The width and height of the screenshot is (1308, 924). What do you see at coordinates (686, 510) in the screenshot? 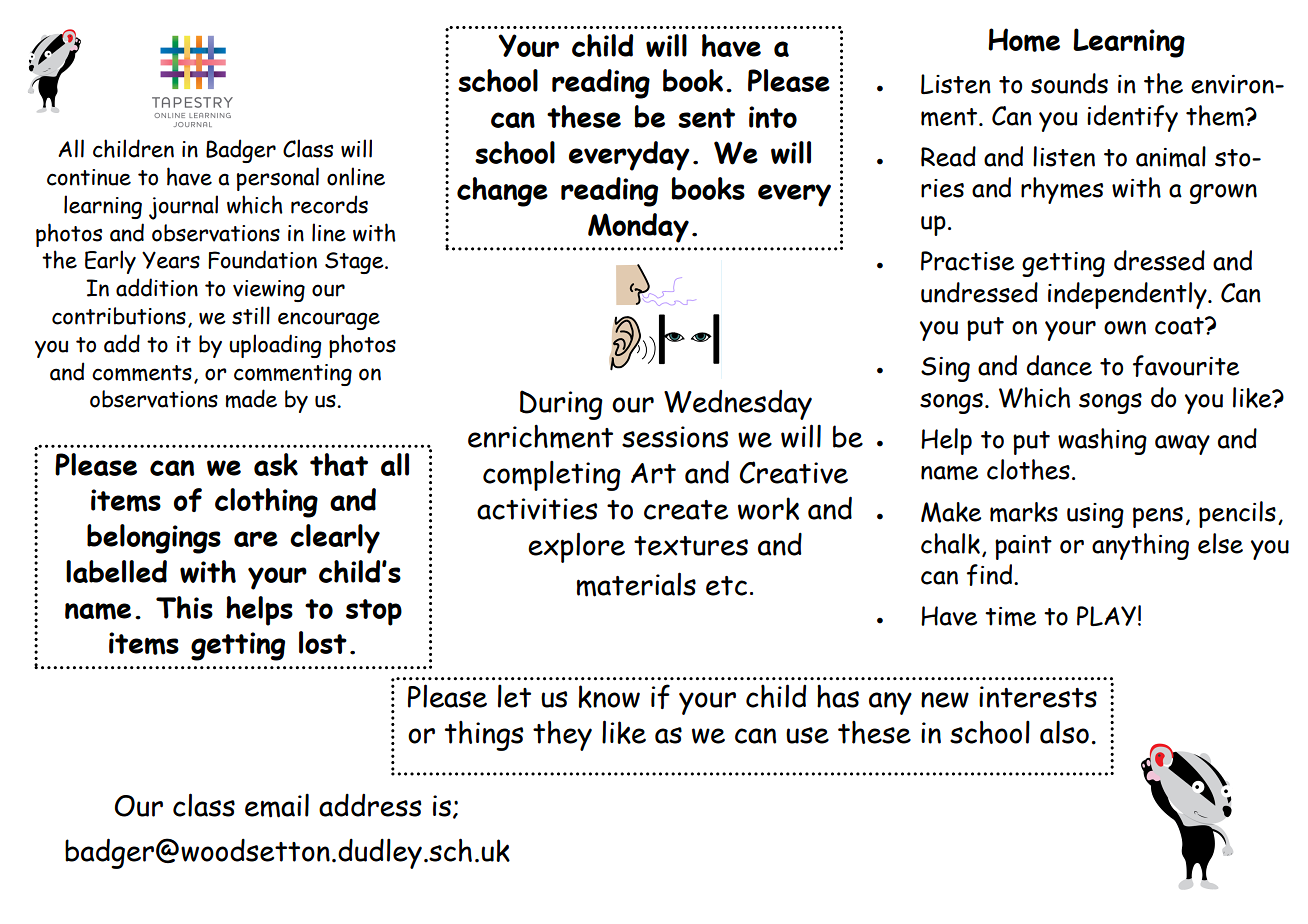
I see `create` at bounding box center [686, 510].
